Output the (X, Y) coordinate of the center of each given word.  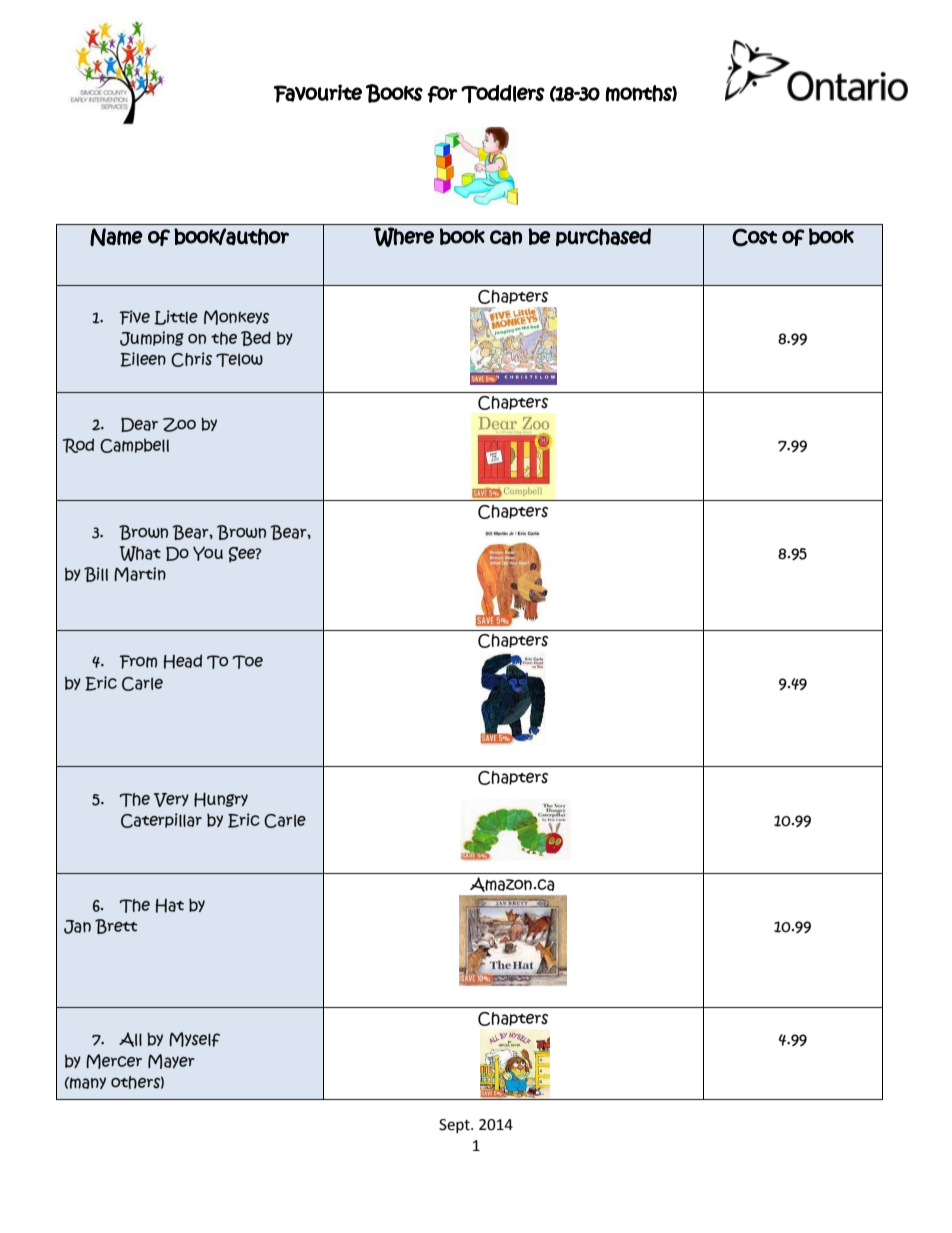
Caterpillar (161, 820)
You (208, 553)
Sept (455, 1126)
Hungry (221, 799)
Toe (247, 662)
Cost (754, 237)
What (140, 554)
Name (116, 237)
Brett (116, 926)
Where (404, 237)
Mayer (171, 1061)
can (506, 237)
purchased (603, 237)
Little (176, 317)
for (442, 94)
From (138, 662)
